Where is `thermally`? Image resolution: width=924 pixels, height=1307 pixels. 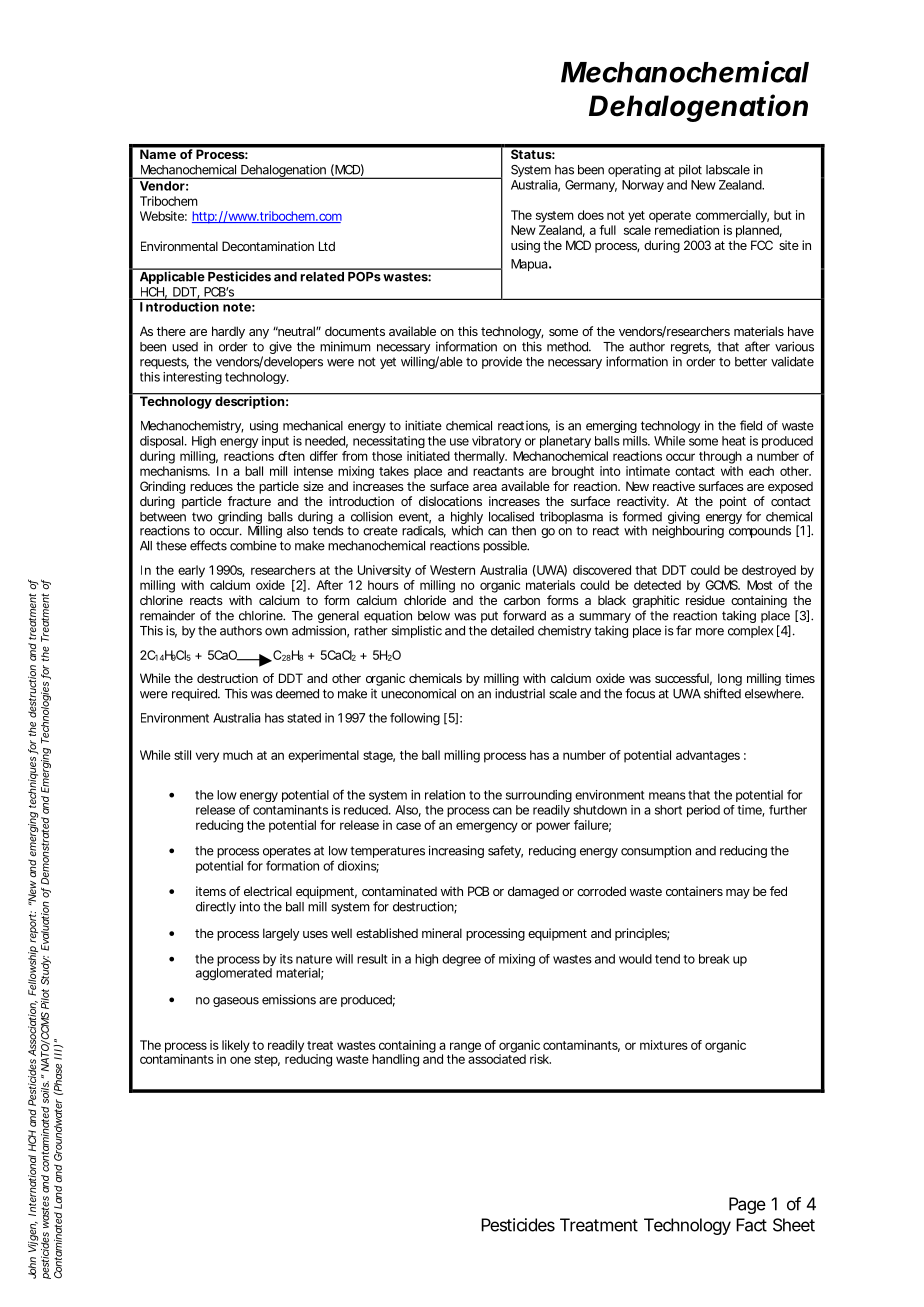
thermally is located at coordinates (480, 457).
